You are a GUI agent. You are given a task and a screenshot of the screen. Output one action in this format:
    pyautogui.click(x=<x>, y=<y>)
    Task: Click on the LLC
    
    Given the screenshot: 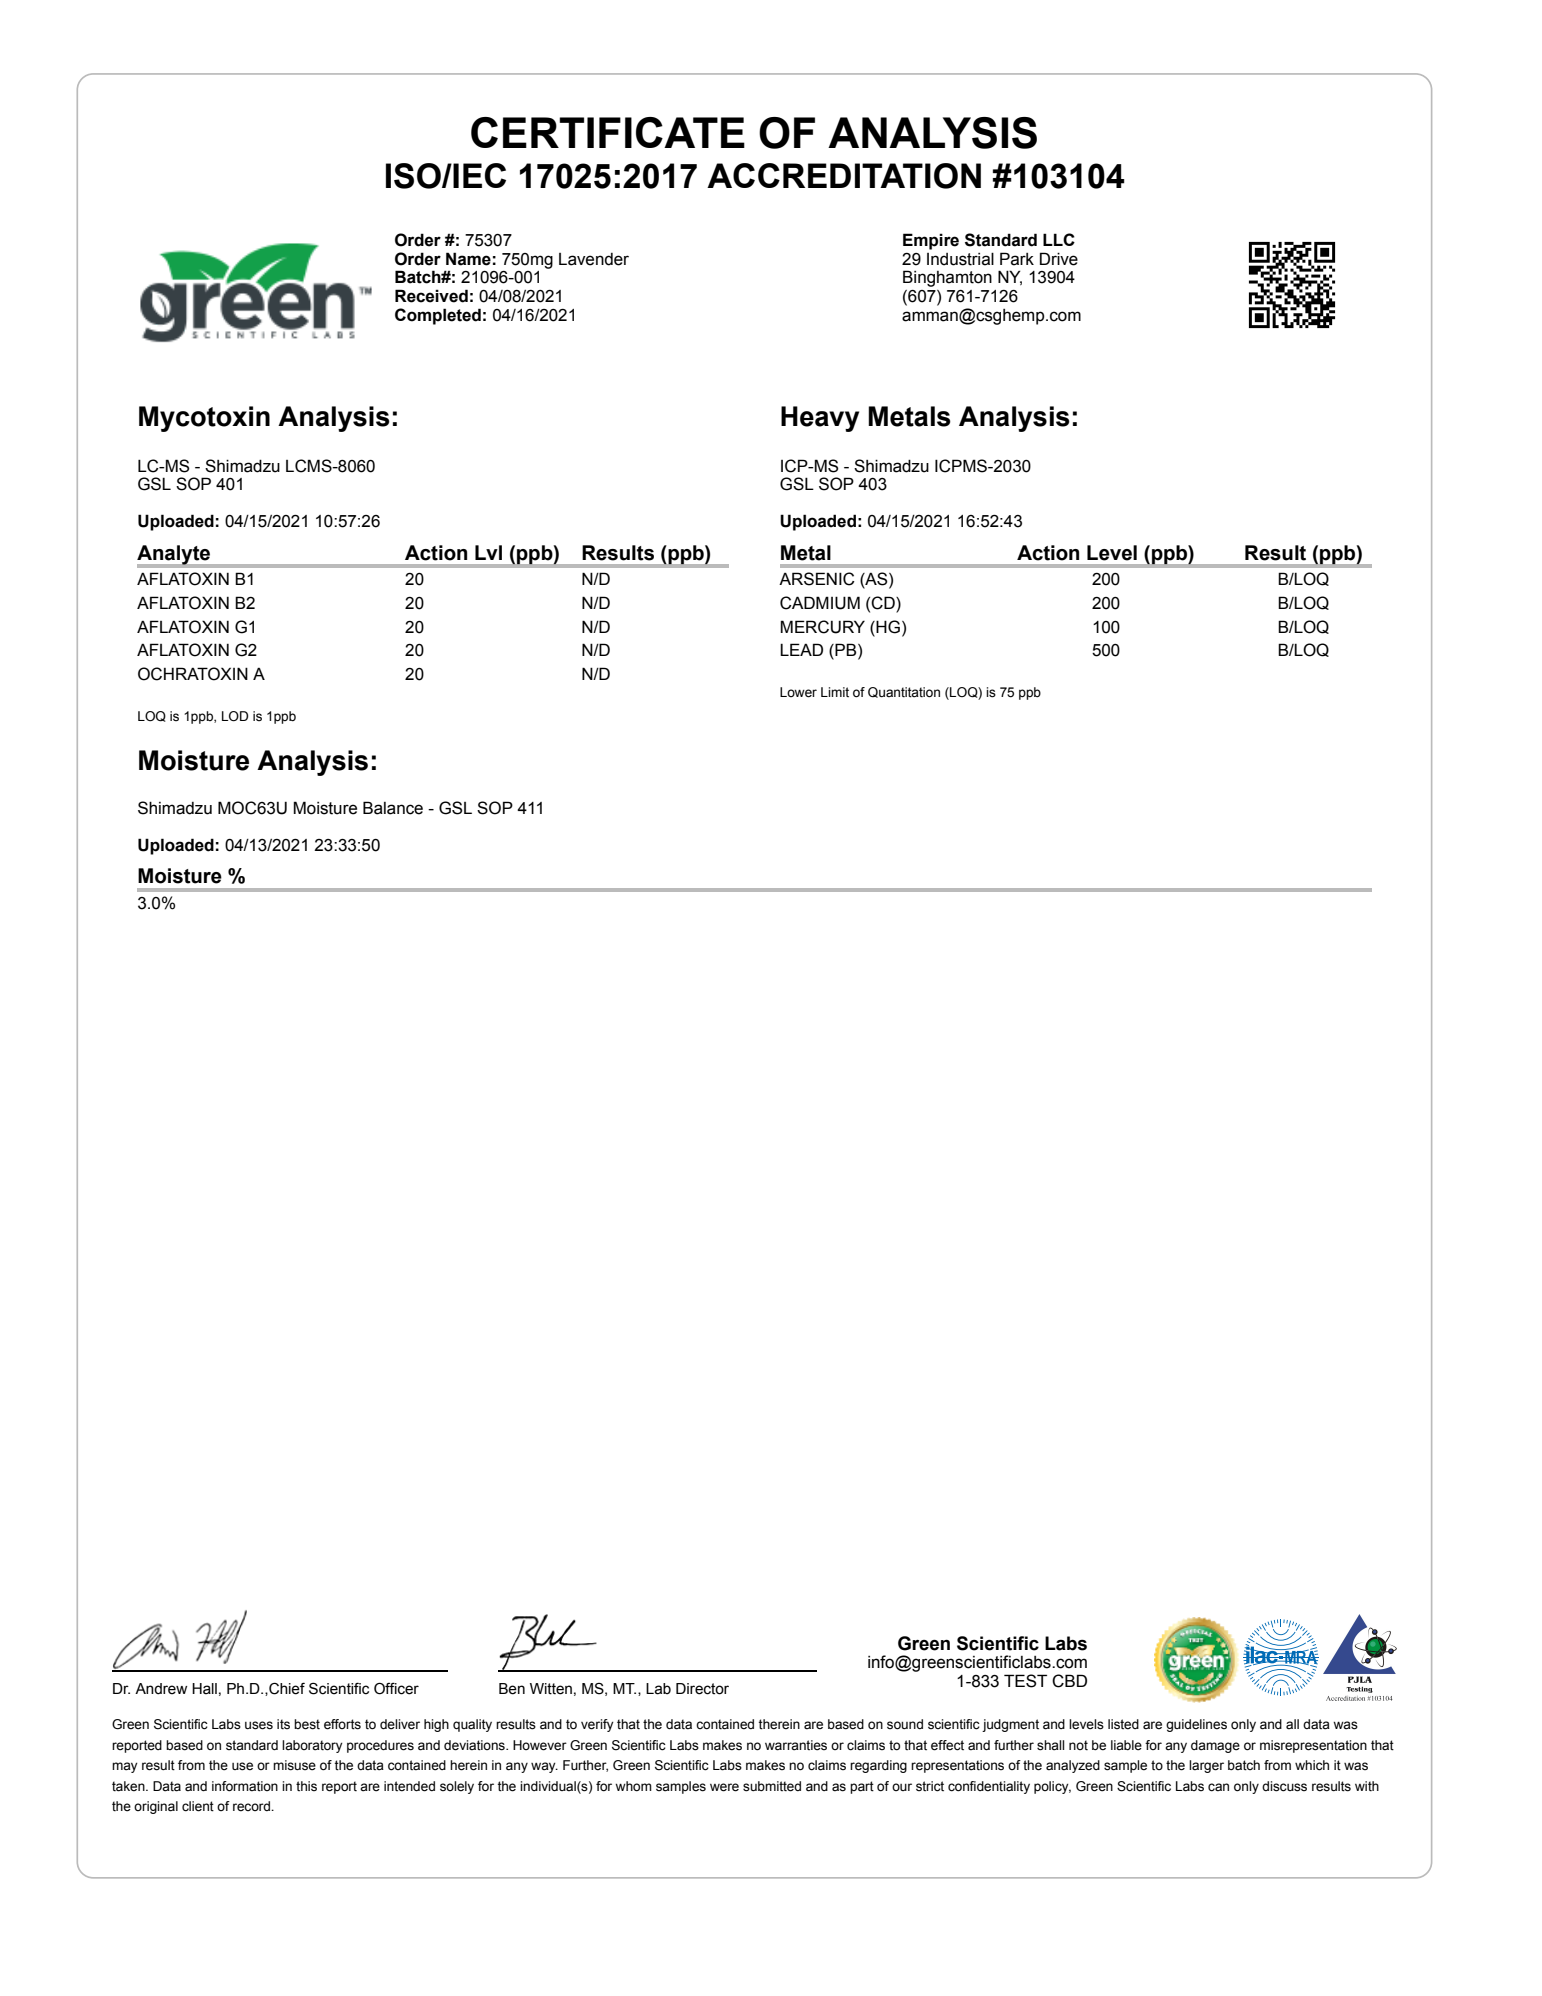 What is the action you would take?
    pyautogui.click(x=1059, y=239)
